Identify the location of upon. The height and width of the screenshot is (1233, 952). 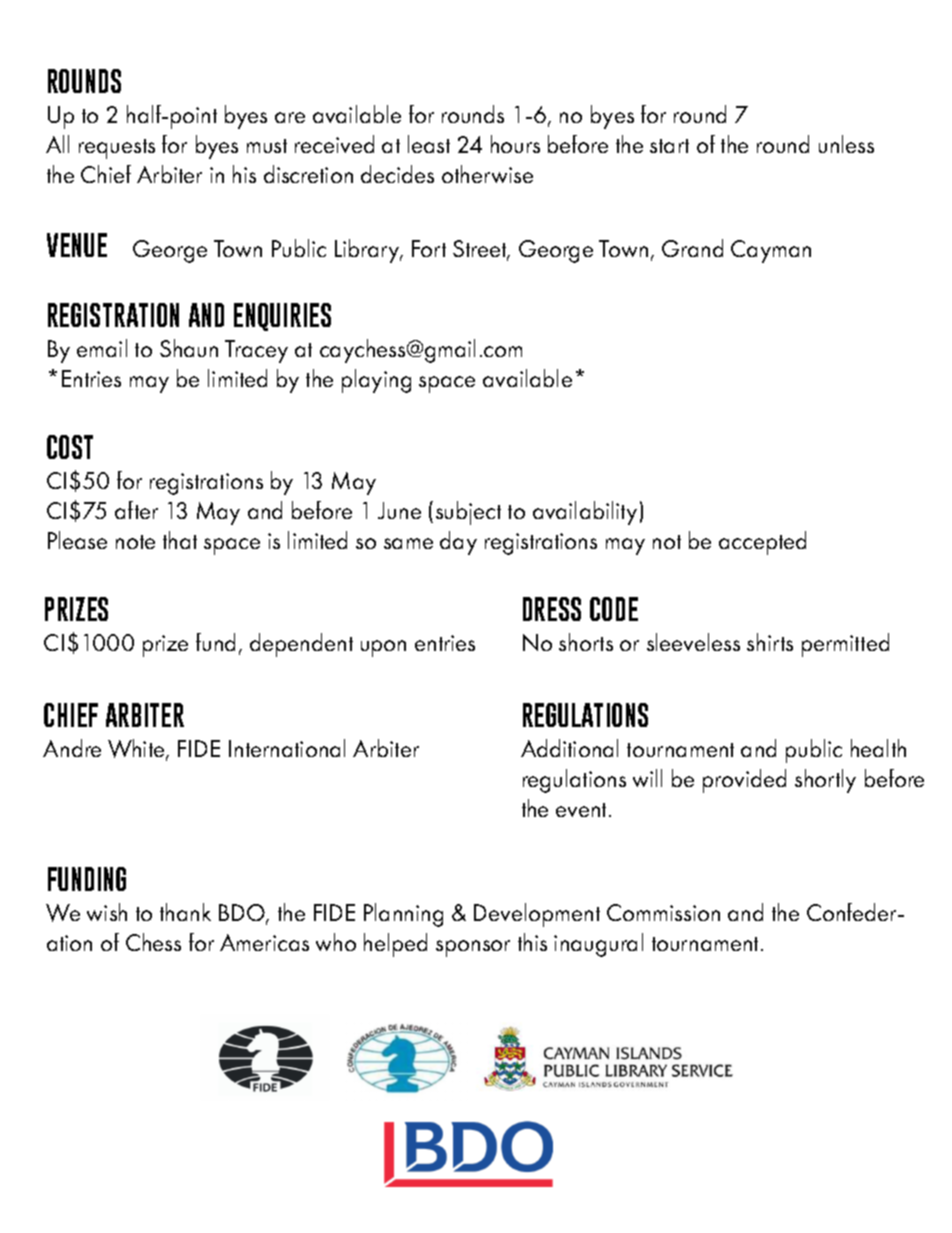
(383, 648).
